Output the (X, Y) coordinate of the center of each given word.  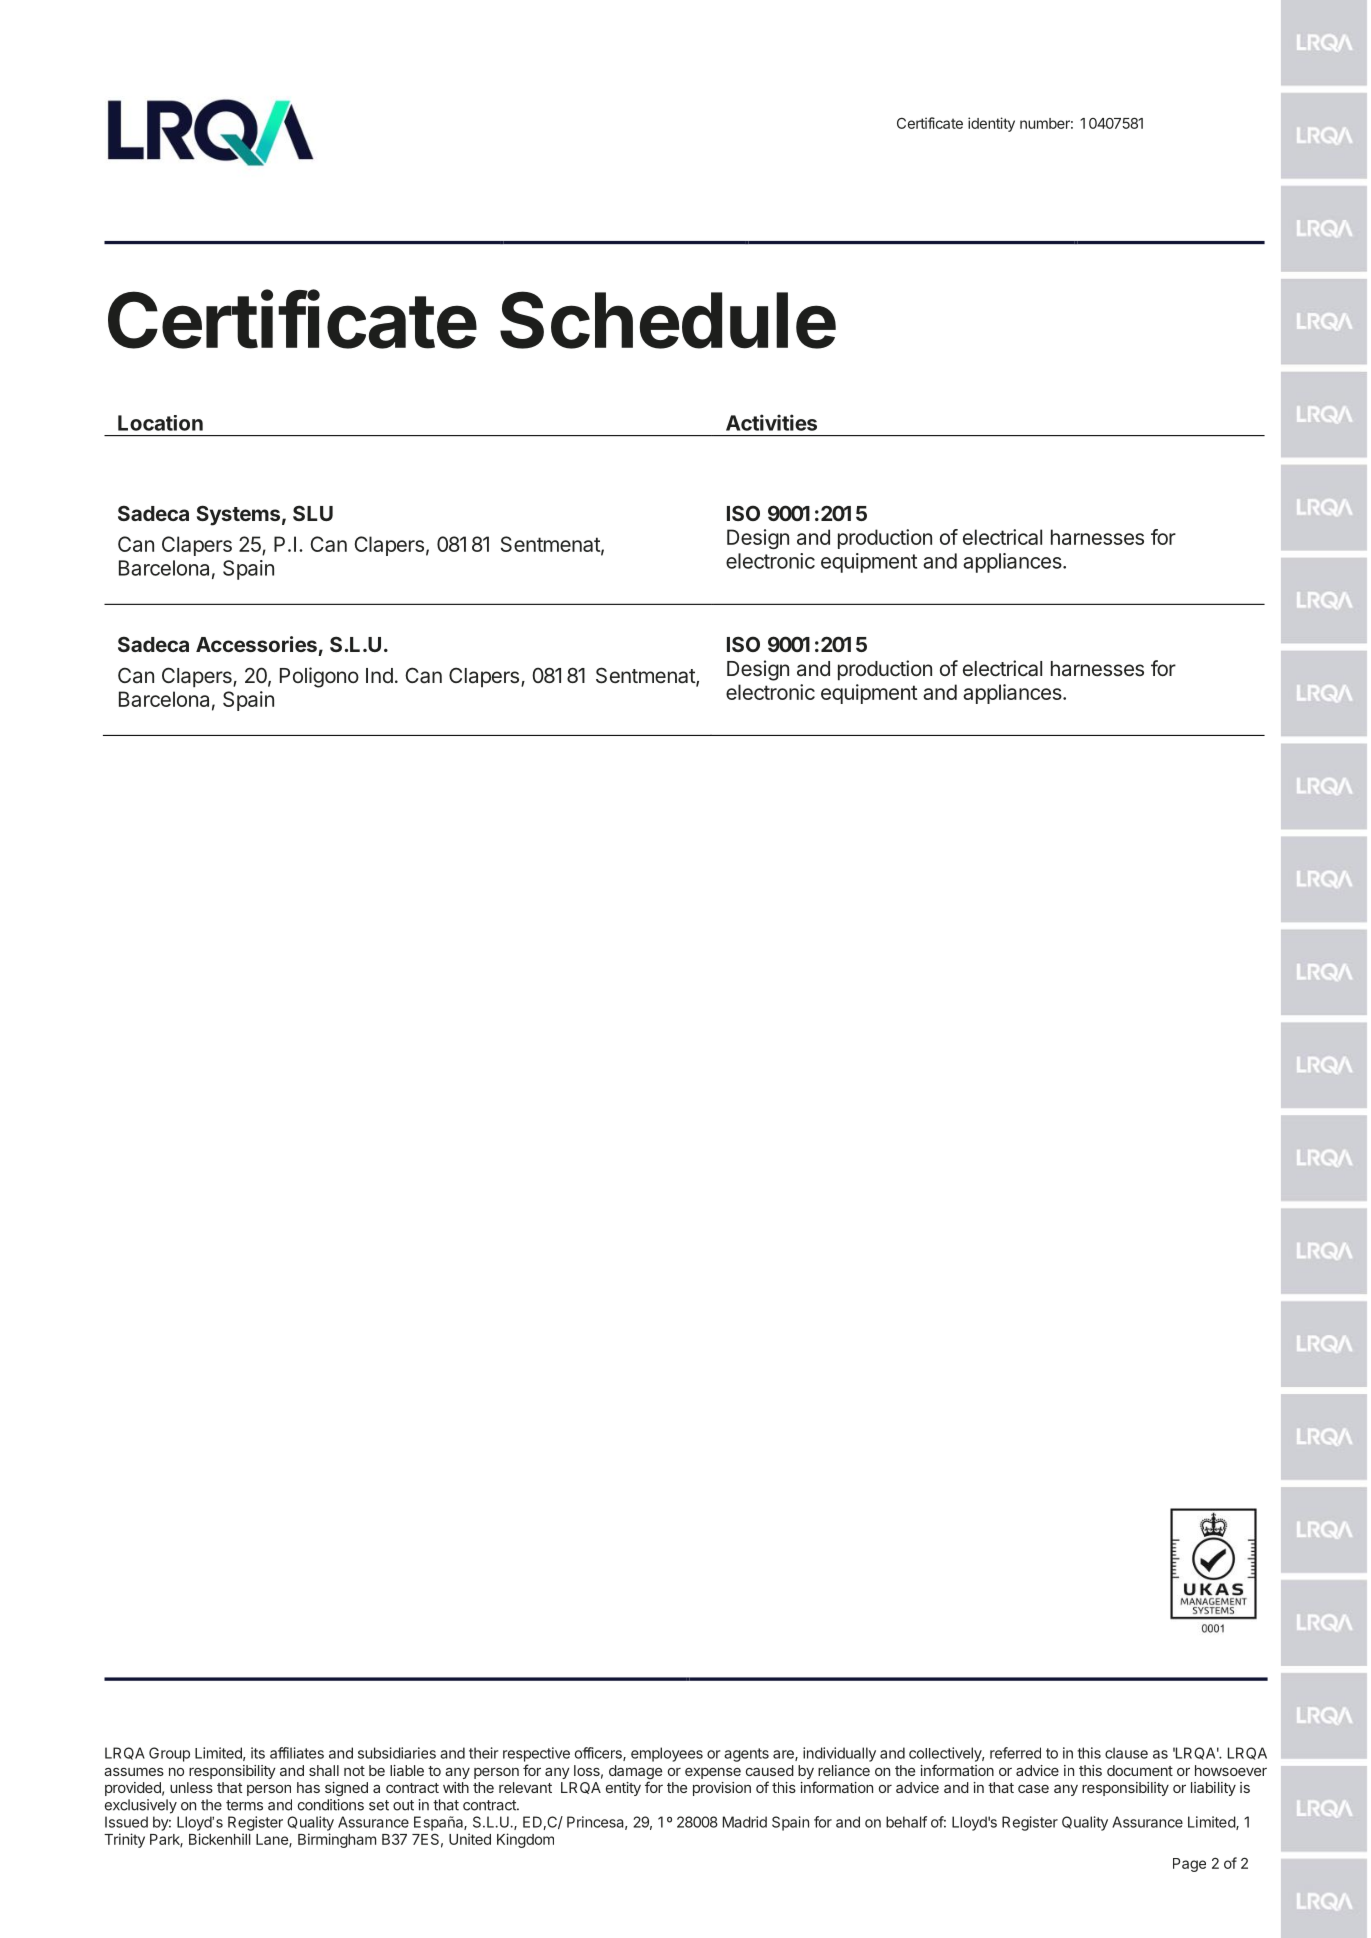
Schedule (668, 320)
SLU (313, 513)
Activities (771, 422)
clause (1126, 1753)
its (258, 1753)
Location (160, 423)
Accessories (256, 644)
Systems (238, 515)
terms (244, 1805)
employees (667, 1754)
